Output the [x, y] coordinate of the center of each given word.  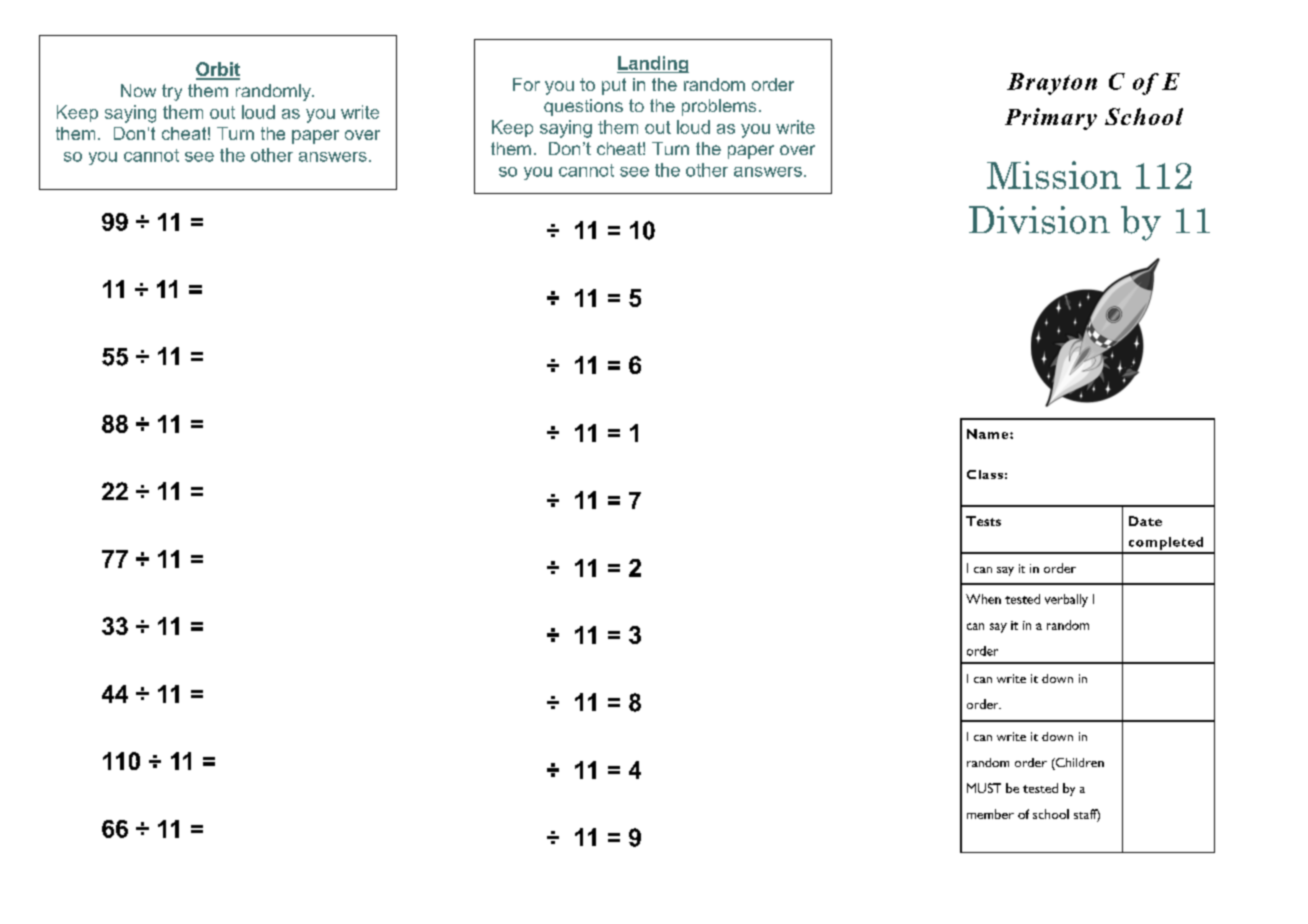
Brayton [1052, 84]
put [614, 86]
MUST [984, 788]
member [990, 814]
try [172, 92]
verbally [1066, 600]
